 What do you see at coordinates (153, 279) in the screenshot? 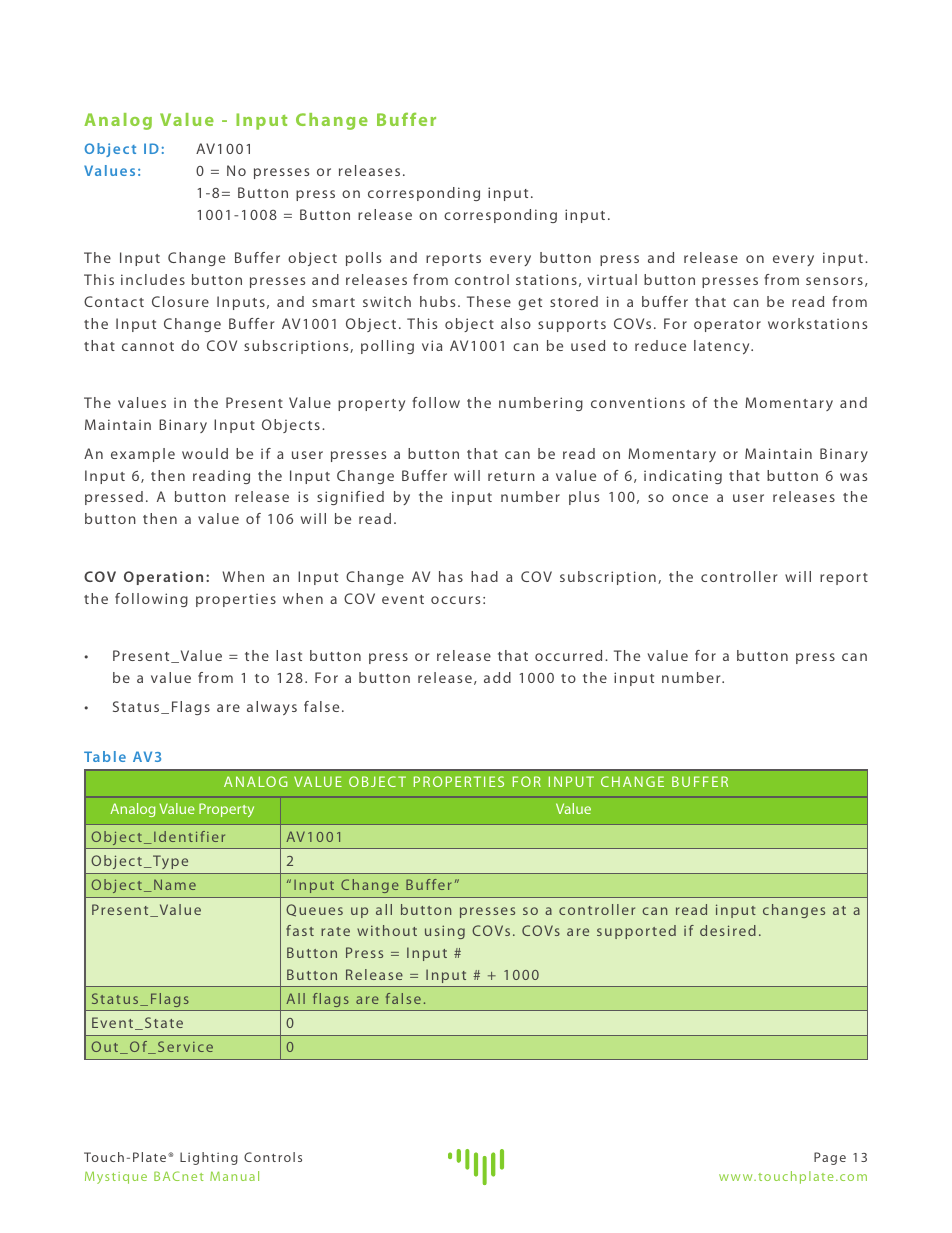
I see `includes` at bounding box center [153, 279].
